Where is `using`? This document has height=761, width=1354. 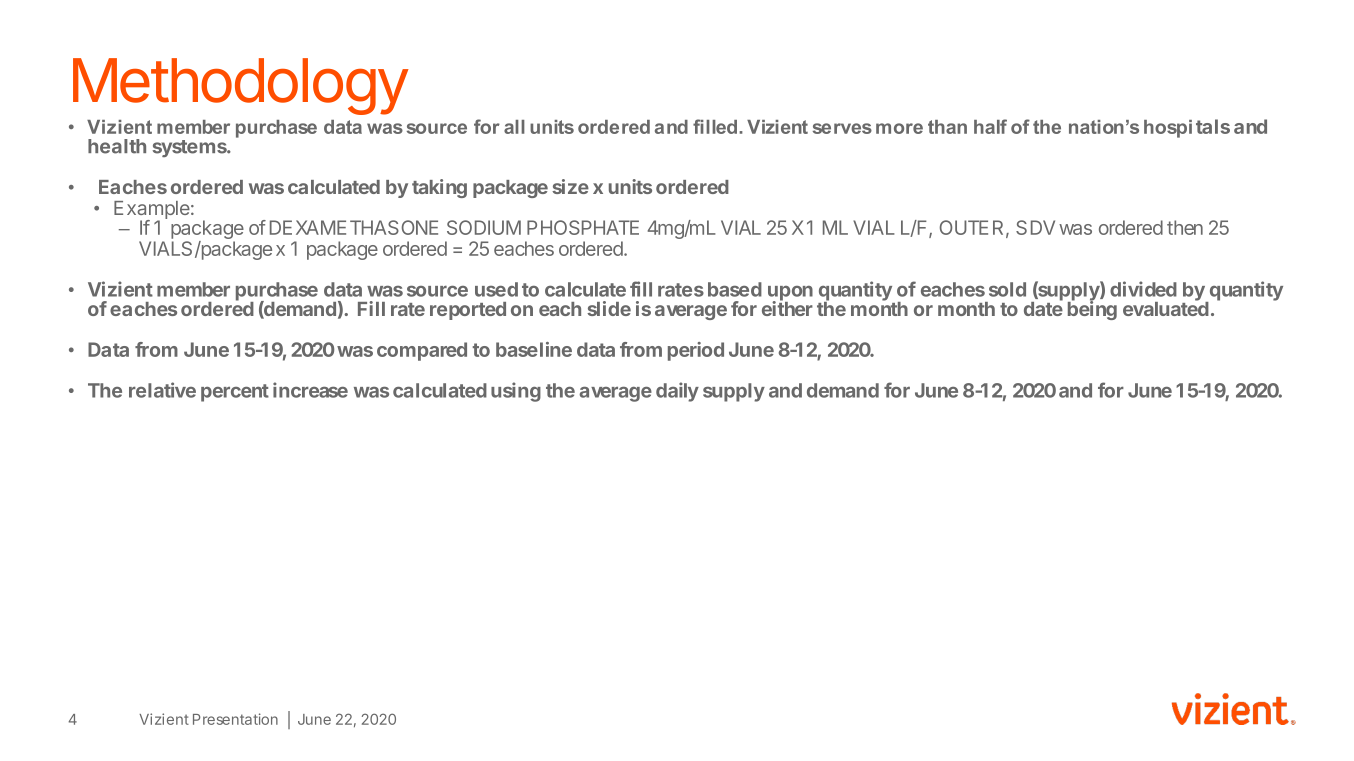 using is located at coordinates (516, 392).
